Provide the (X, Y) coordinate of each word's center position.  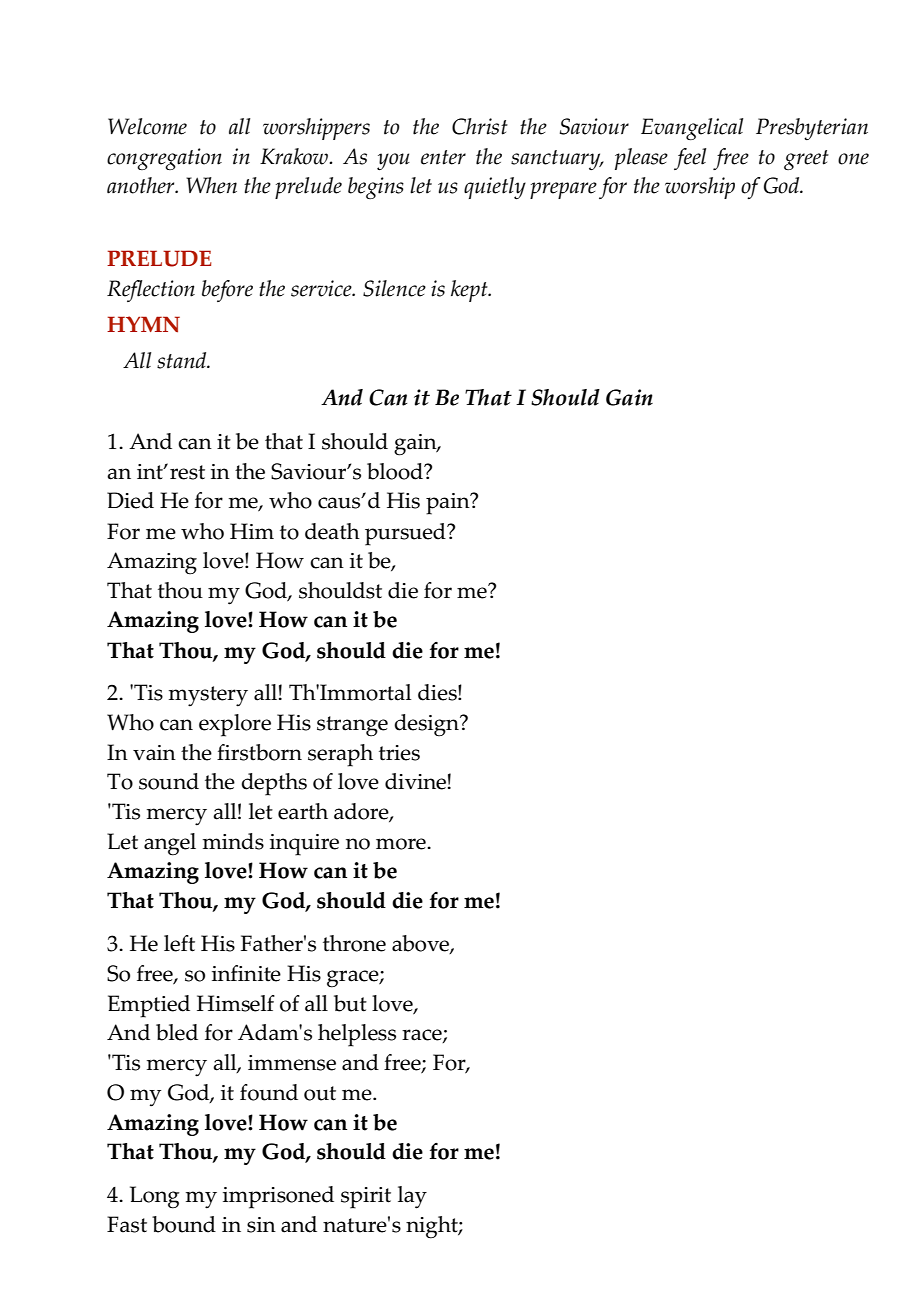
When (211, 185)
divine (415, 781)
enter (443, 157)
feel (690, 159)
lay (412, 1197)
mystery (208, 696)
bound (184, 1224)
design (427, 725)
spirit (366, 1198)
